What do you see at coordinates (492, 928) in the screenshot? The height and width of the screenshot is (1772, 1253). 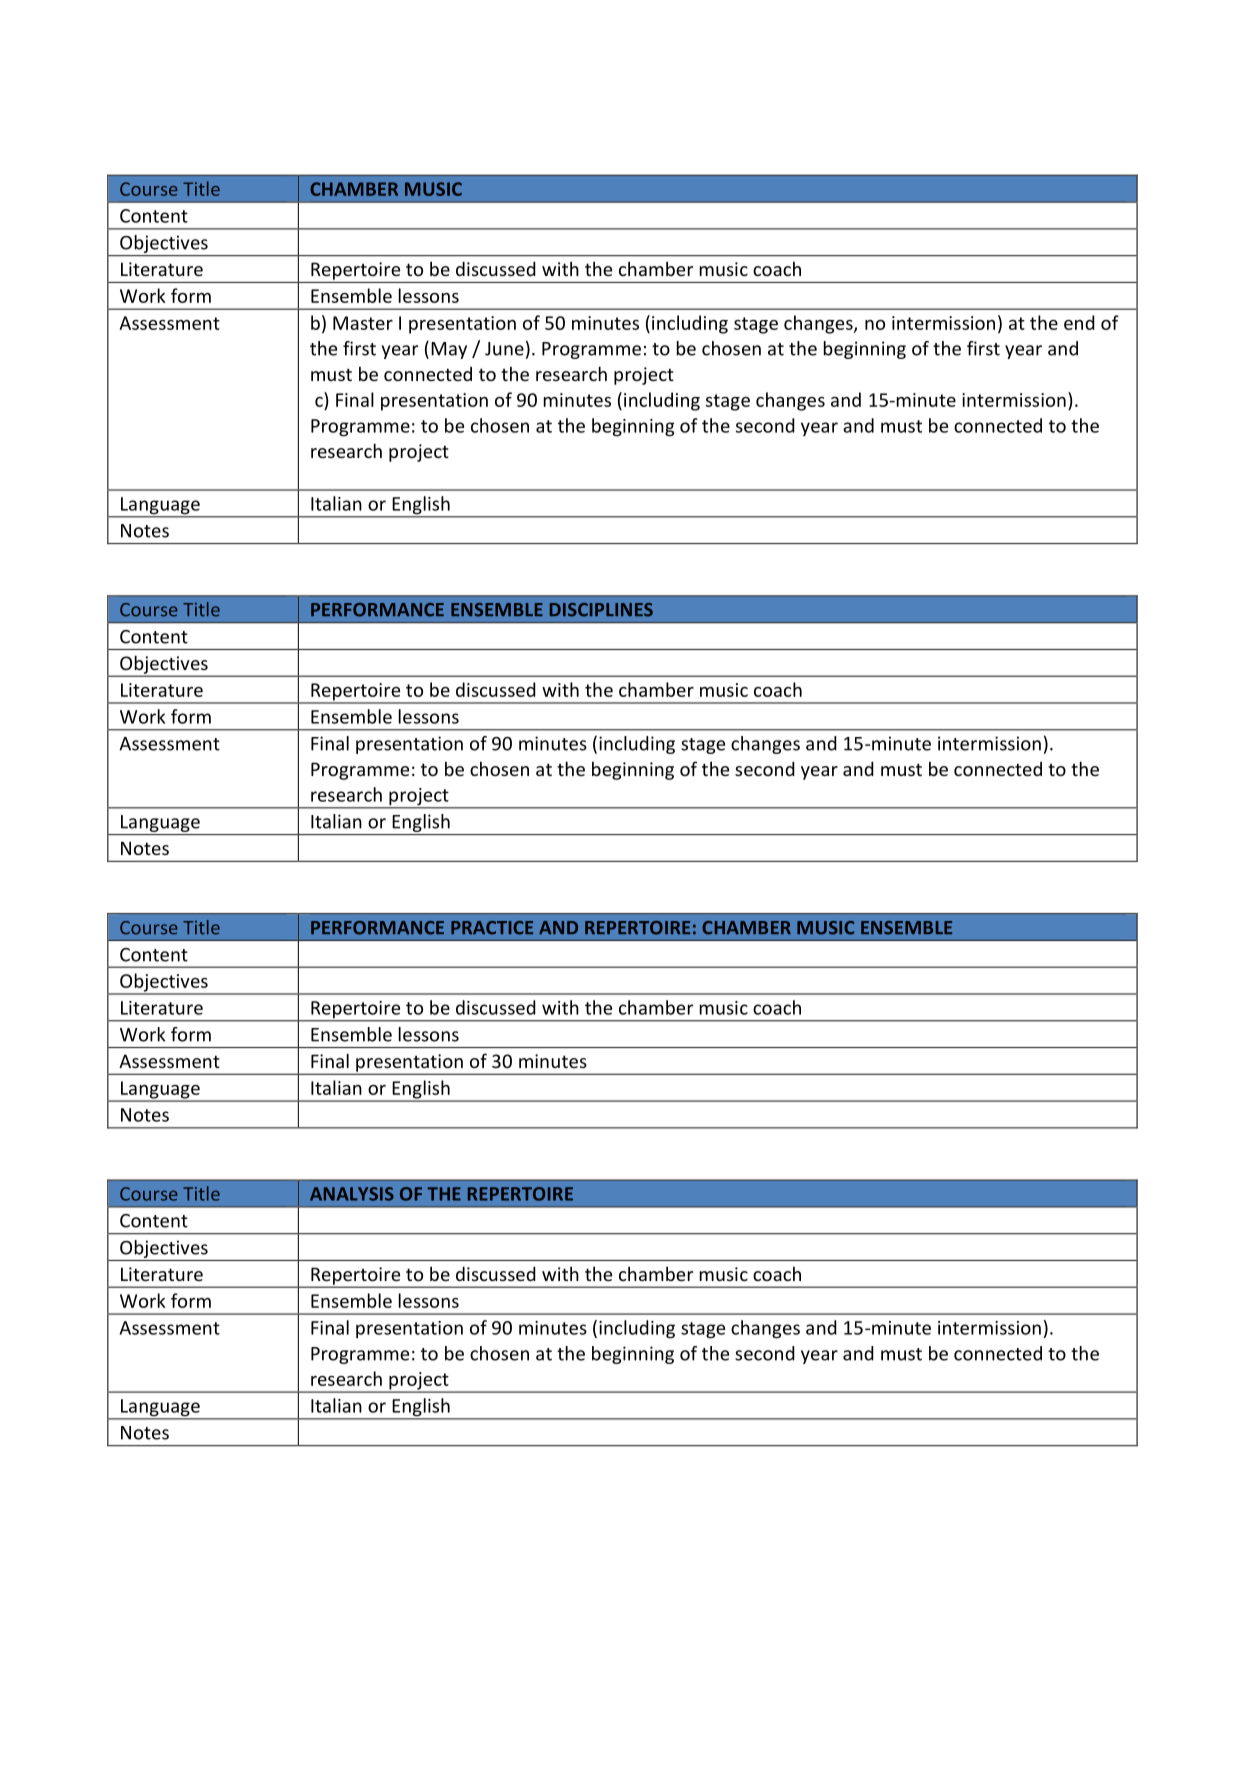 I see `PRACTICE` at bounding box center [492, 928].
